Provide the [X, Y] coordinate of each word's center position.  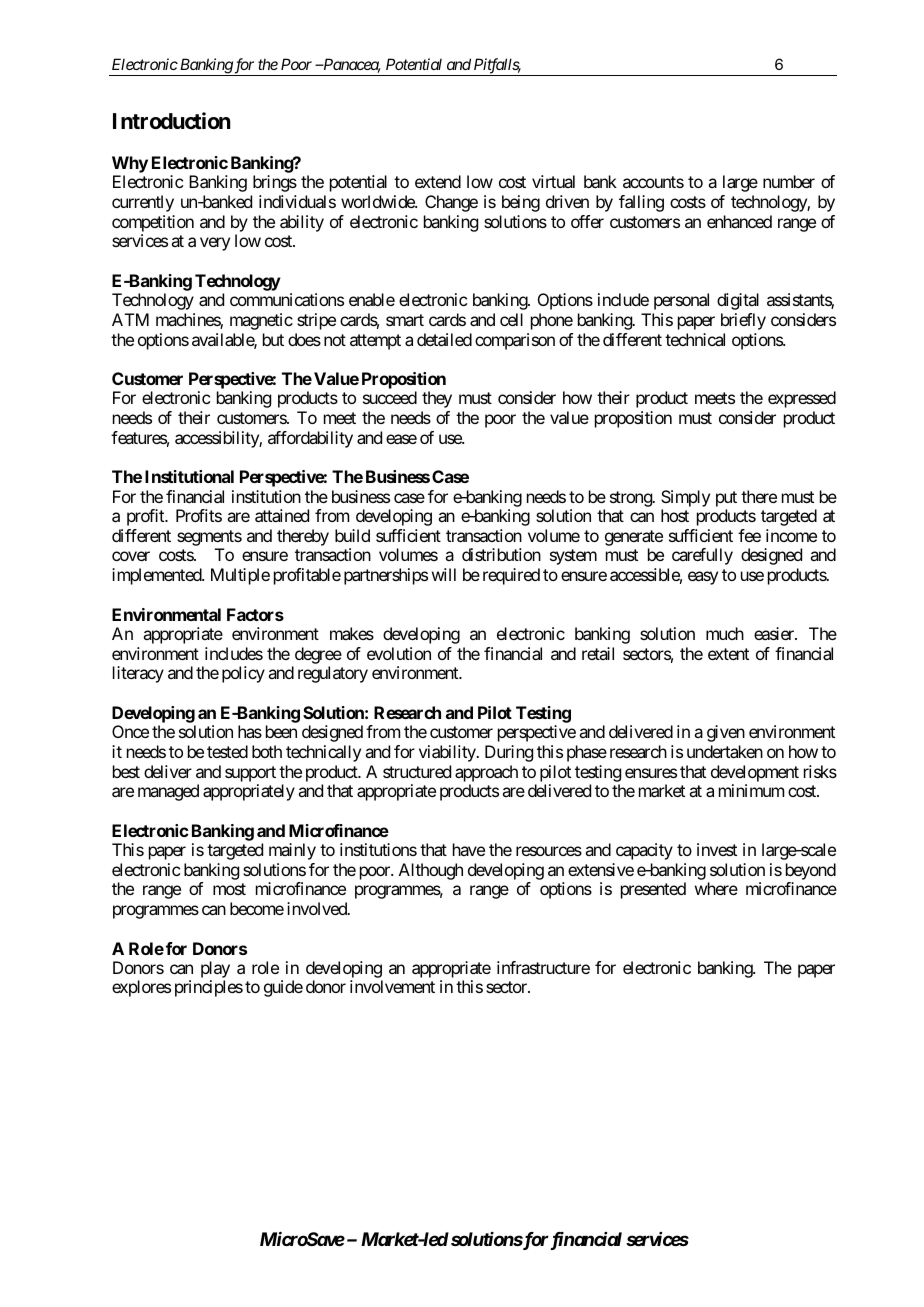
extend [438, 181]
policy [243, 674]
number [789, 181]
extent [728, 654]
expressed [802, 399]
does [304, 339]
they [437, 399]
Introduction [172, 120]
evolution [399, 653]
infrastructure [543, 967]
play [215, 971]
